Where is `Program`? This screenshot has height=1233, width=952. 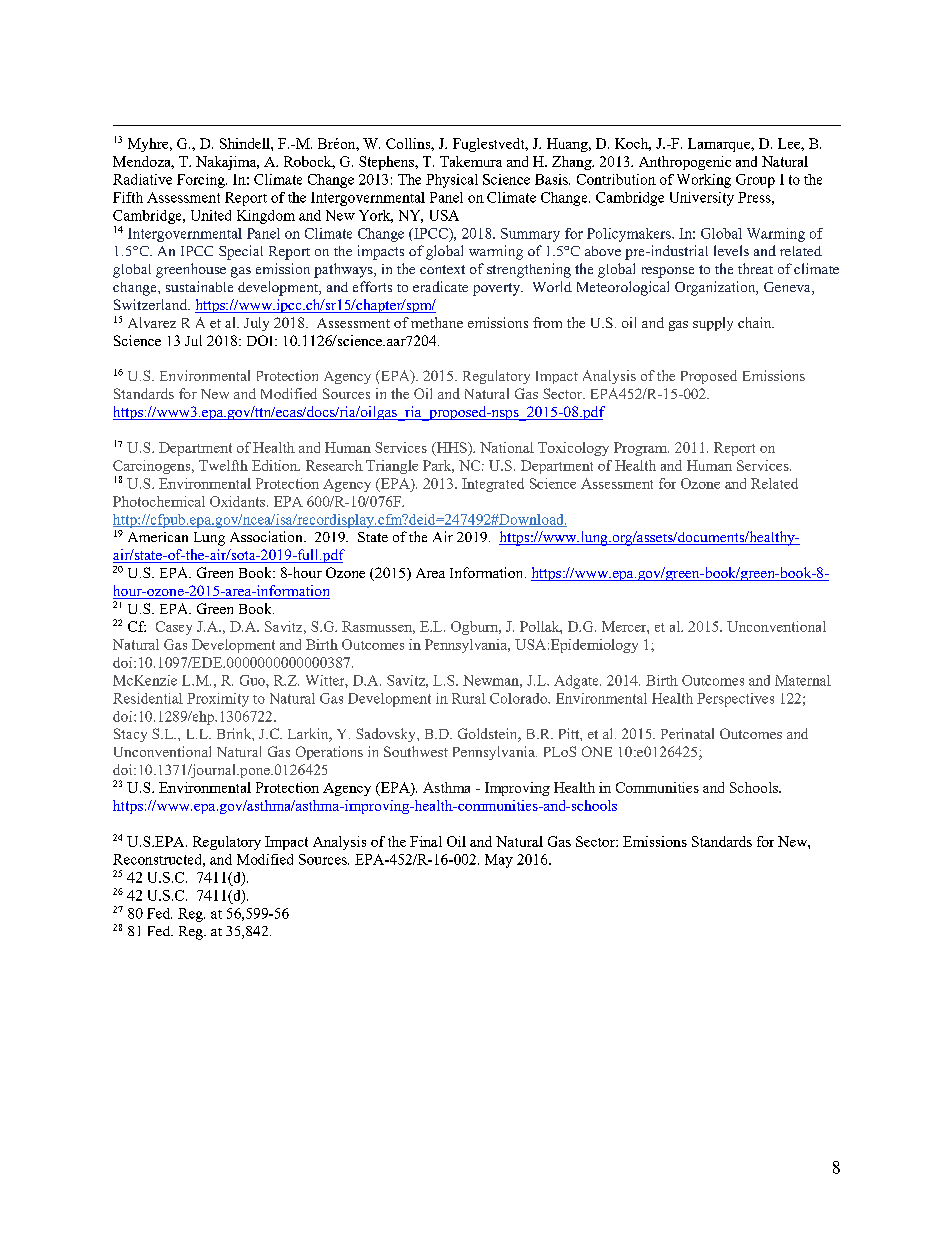
Program is located at coordinates (641, 449).
